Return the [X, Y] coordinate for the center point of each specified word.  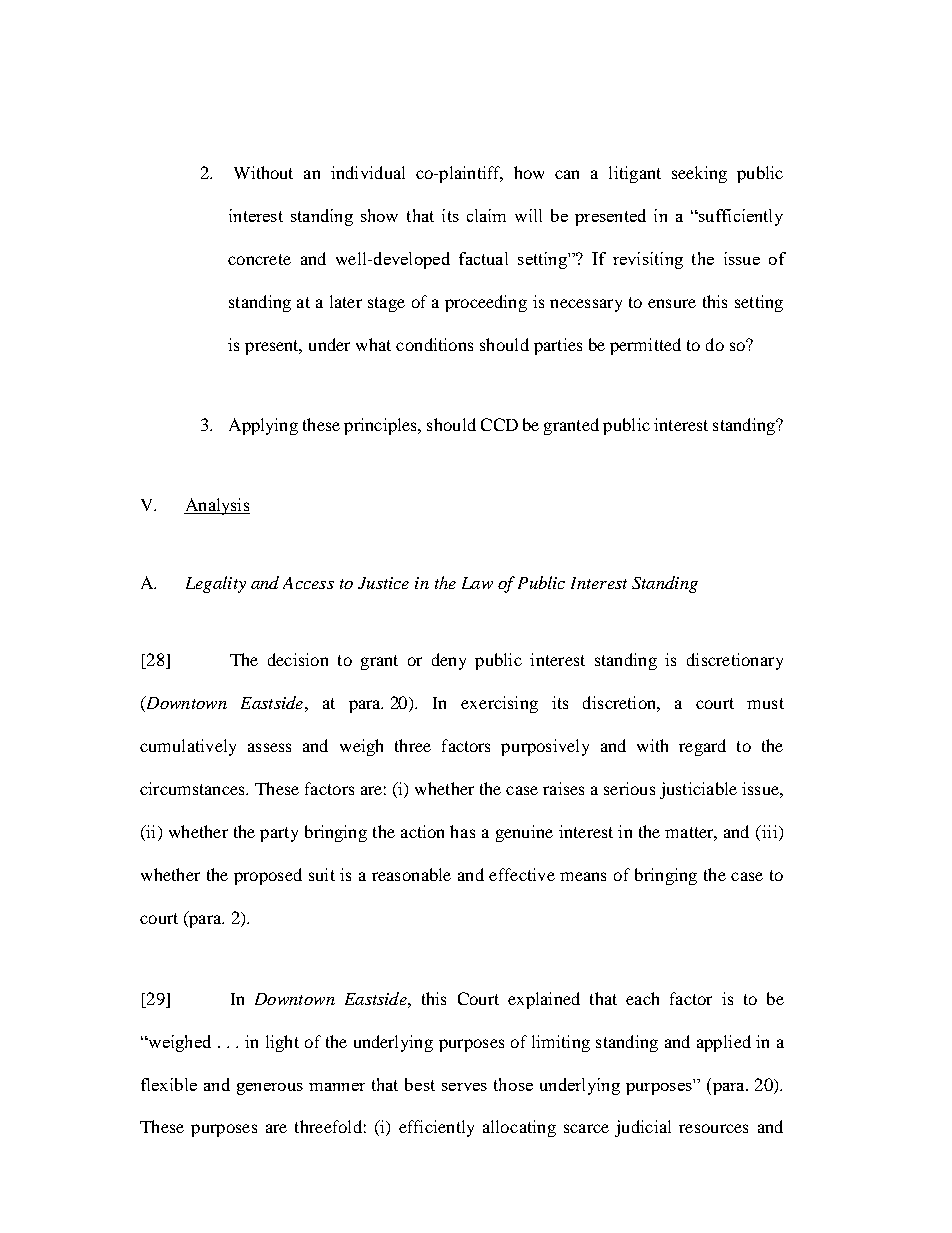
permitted [645, 346]
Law [477, 583]
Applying [263, 426]
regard [702, 747]
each [642, 998]
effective [522, 874]
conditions [434, 344]
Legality [216, 584]
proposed [268, 876]
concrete [259, 259]
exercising [499, 704]
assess [269, 747]
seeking [699, 174]
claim [486, 215]
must [765, 703]
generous [270, 1089]
